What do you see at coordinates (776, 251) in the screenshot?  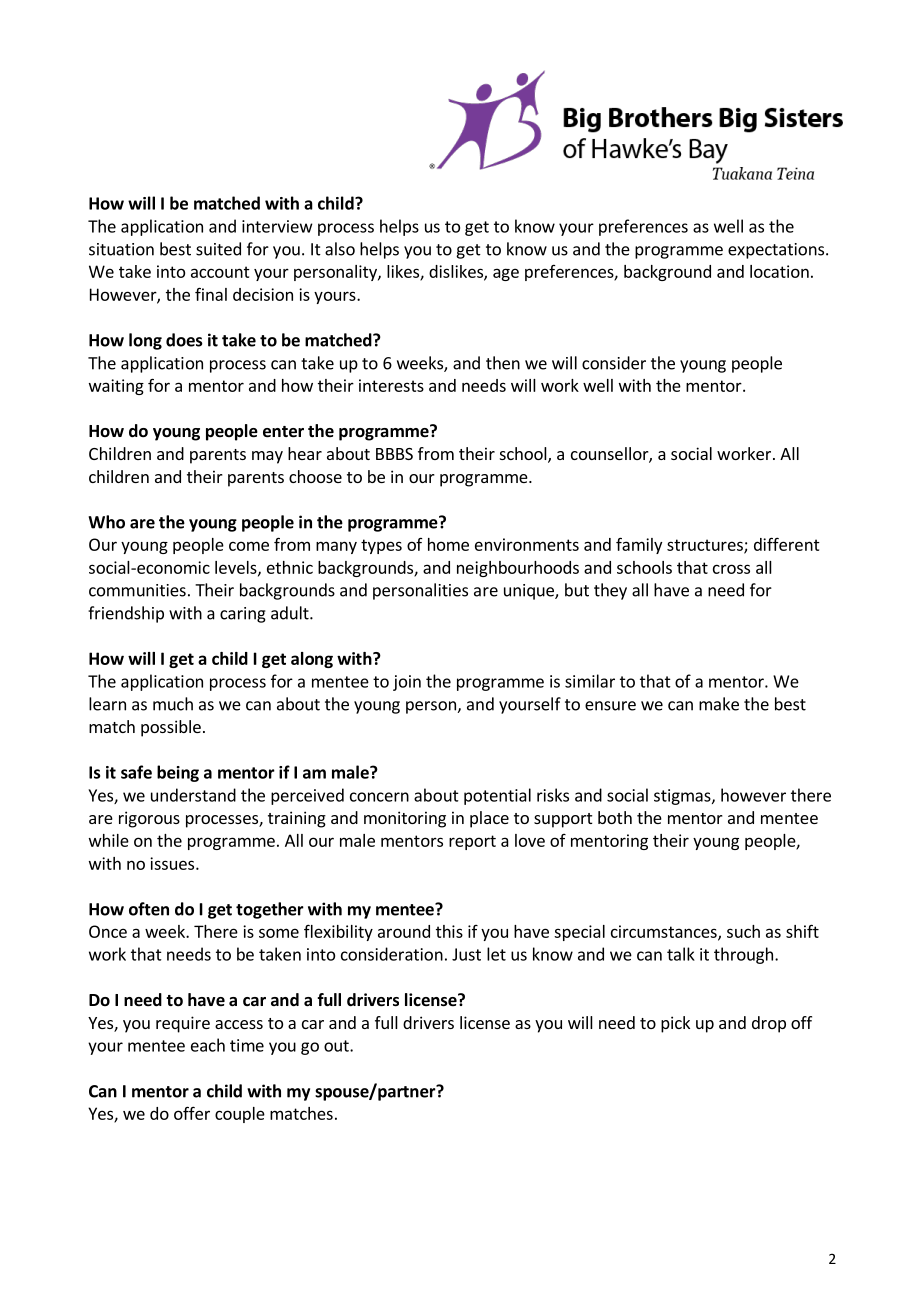 I see `expectations` at bounding box center [776, 251].
